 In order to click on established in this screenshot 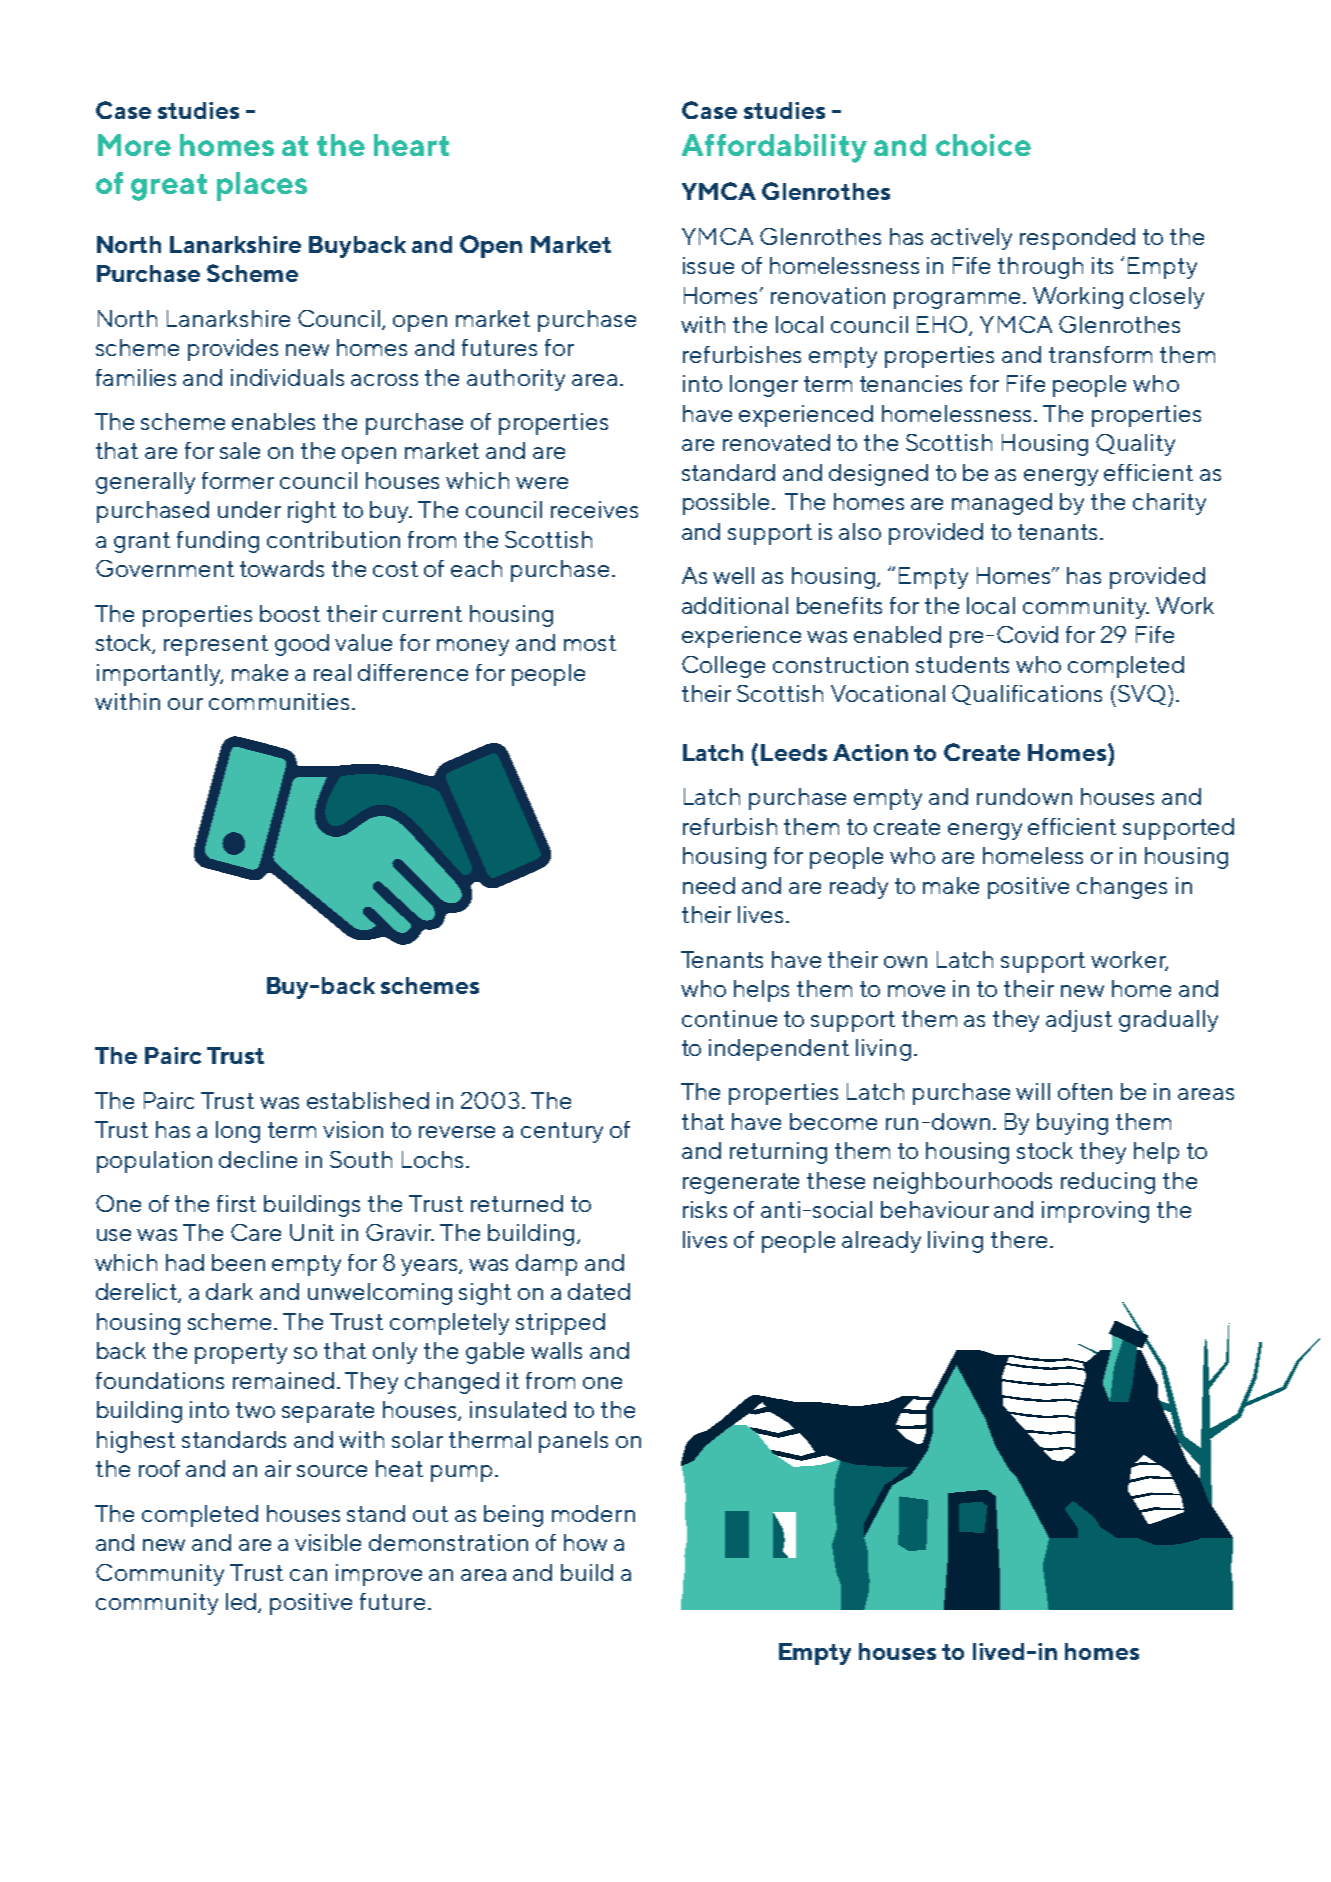, I will do `click(368, 1100)`.
